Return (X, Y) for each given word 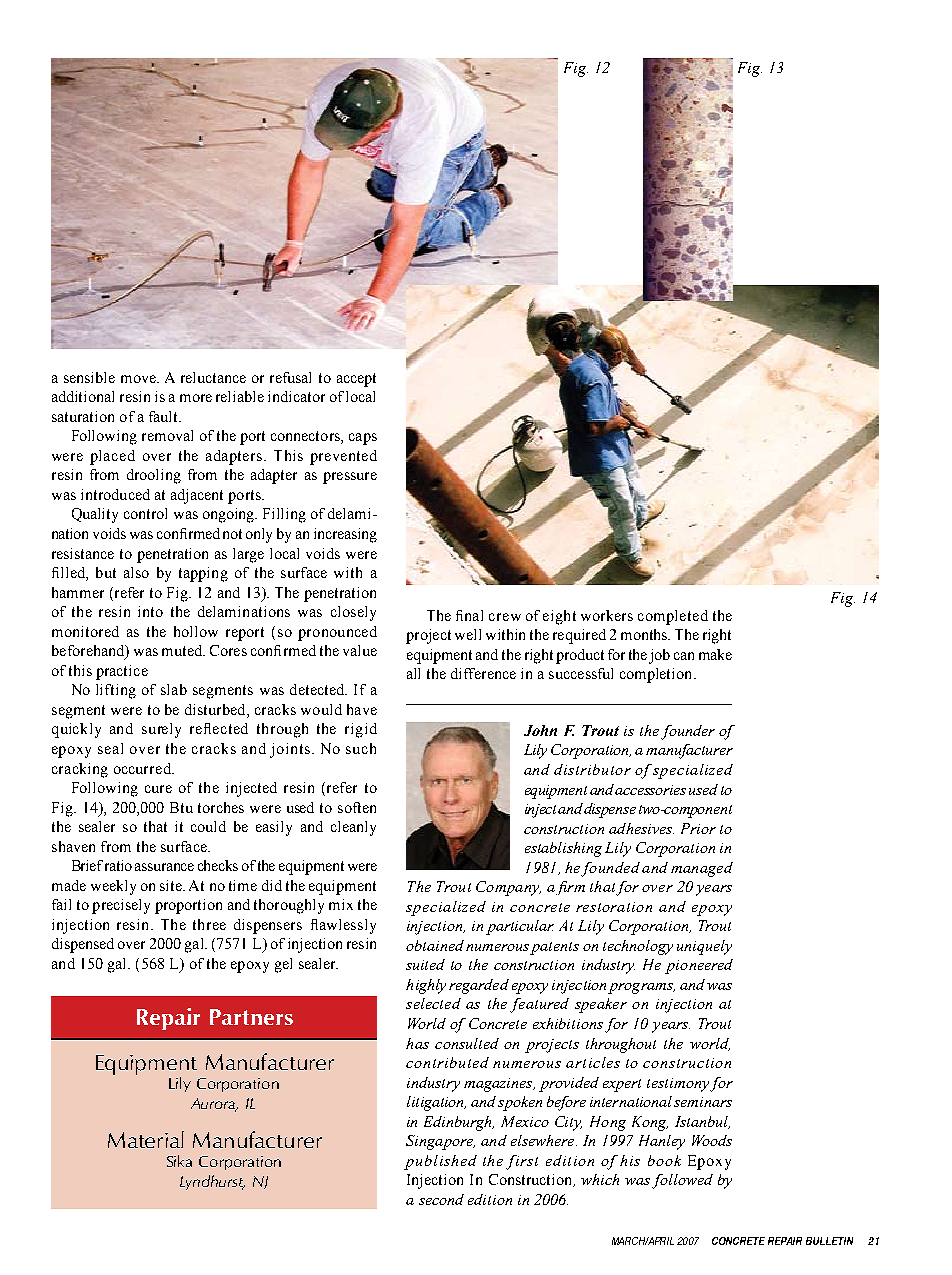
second (441, 1199)
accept (356, 380)
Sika (179, 1161)
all (413, 673)
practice (122, 672)
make (715, 654)
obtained (435, 945)
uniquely (704, 947)
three (209, 924)
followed (682, 1181)
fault (165, 416)
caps (363, 439)
